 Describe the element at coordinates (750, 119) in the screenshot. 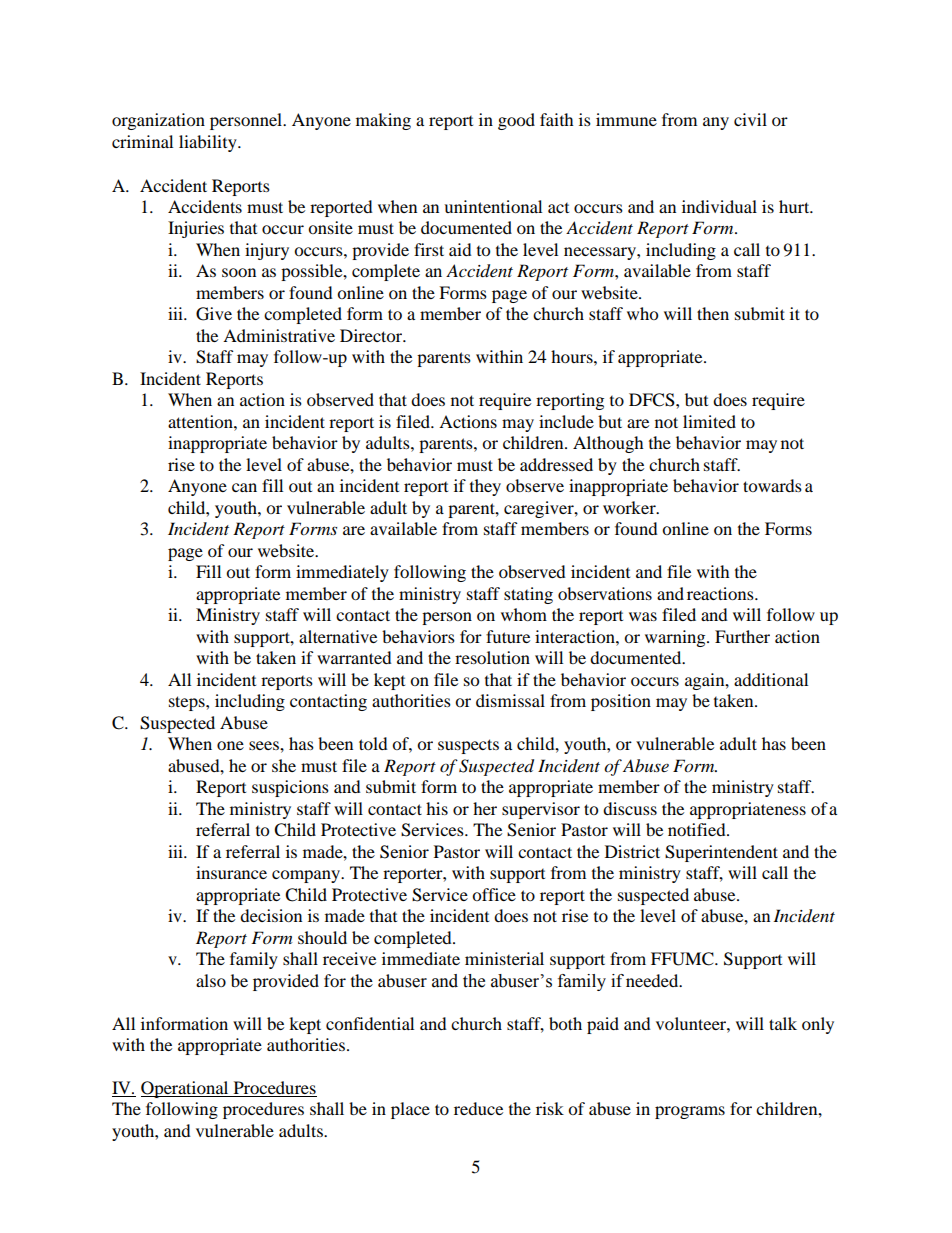

I see `civil` at that location.
